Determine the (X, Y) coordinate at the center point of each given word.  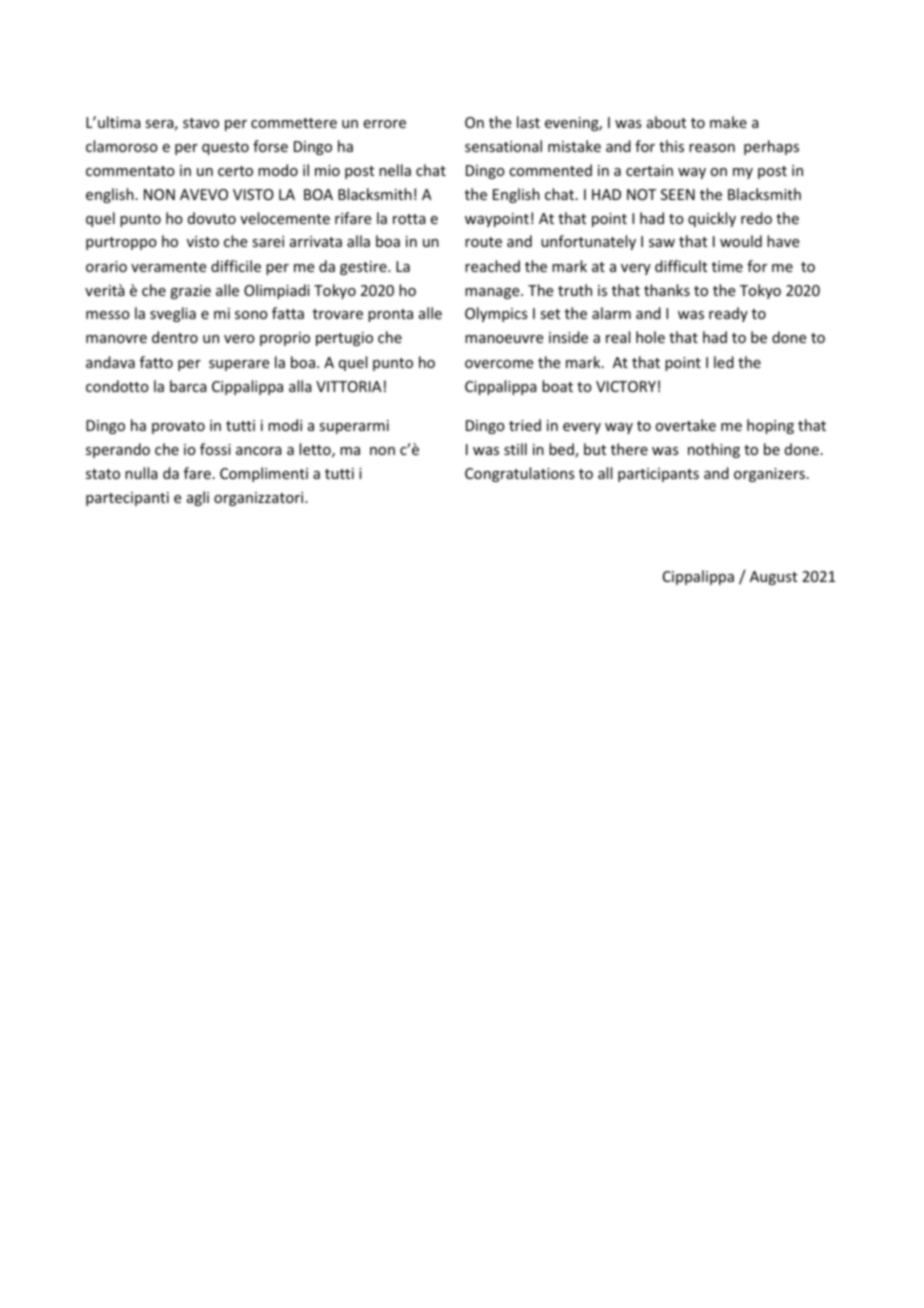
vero (239, 339)
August (773, 578)
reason (712, 148)
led (724, 362)
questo (225, 148)
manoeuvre (504, 339)
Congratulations (519, 474)
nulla (141, 473)
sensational (503, 146)
